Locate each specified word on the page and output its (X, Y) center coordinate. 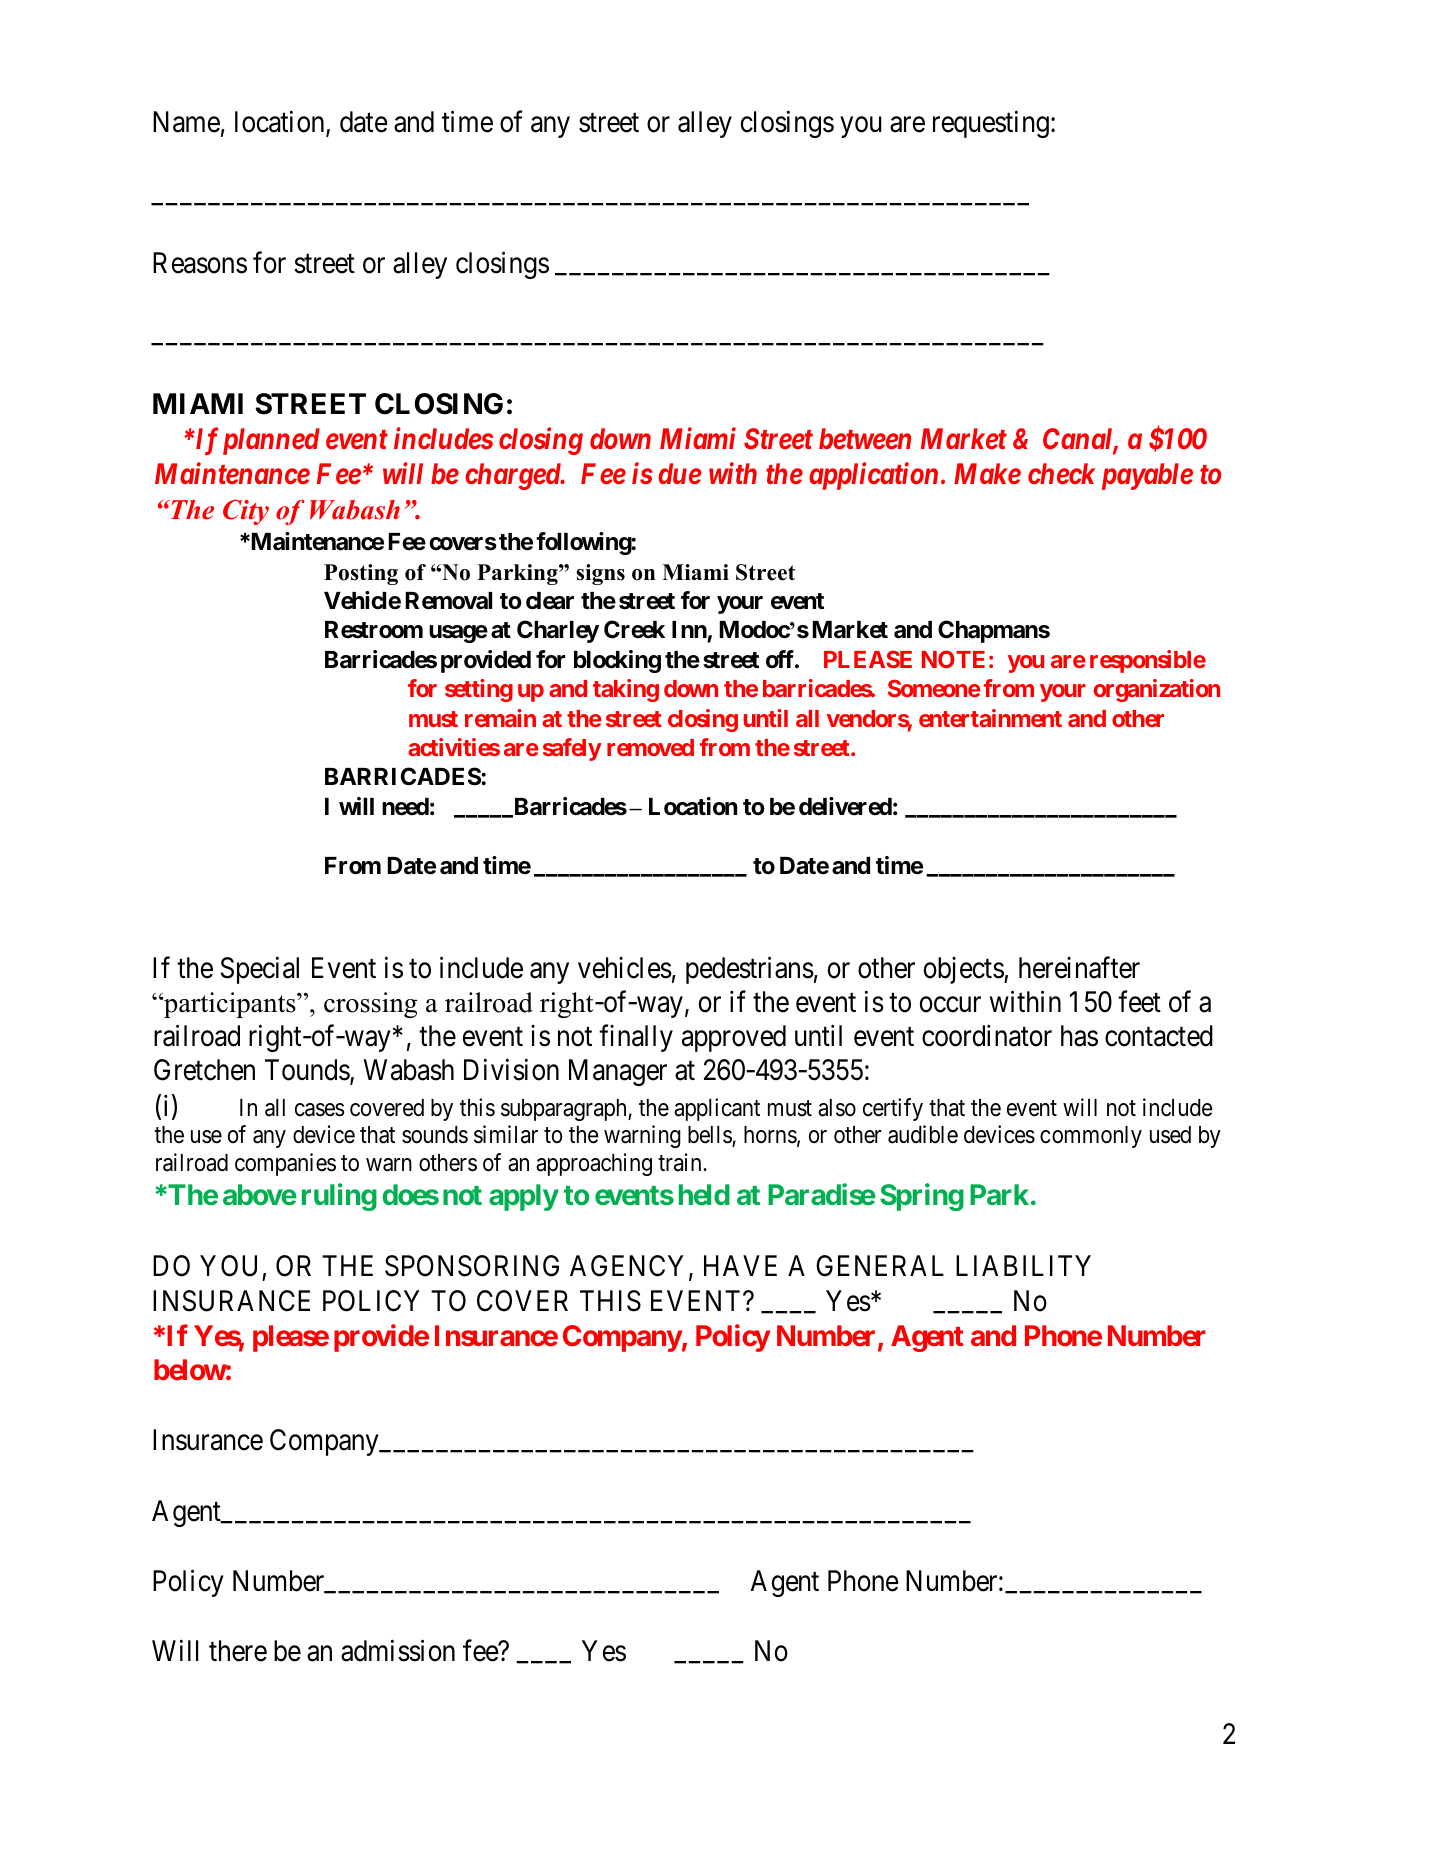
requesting (991, 124)
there (238, 1651)
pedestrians (750, 970)
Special (260, 970)
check (1061, 474)
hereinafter (1079, 967)
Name (186, 122)
